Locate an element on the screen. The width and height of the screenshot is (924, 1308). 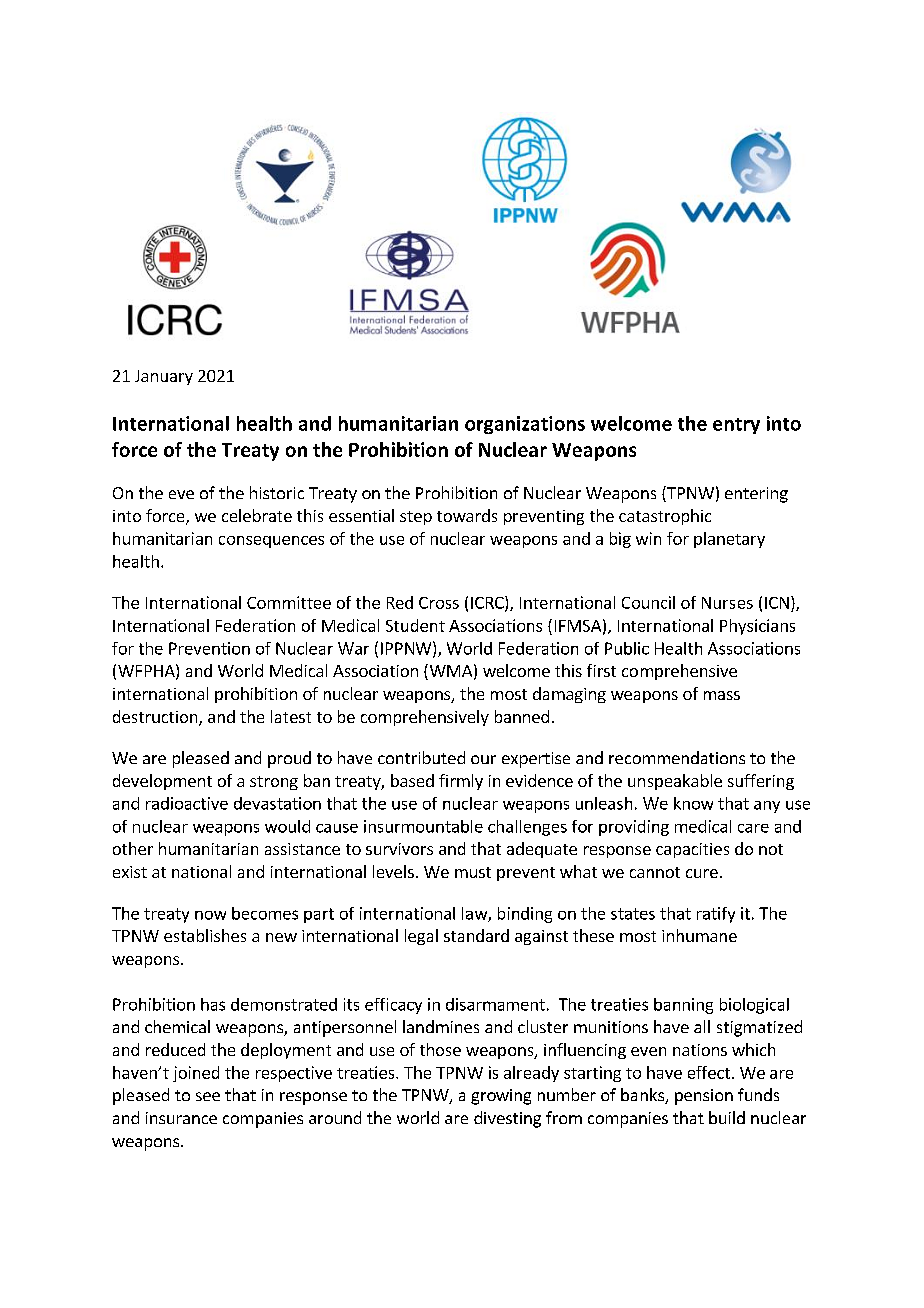
ratify is located at coordinates (716, 915).
